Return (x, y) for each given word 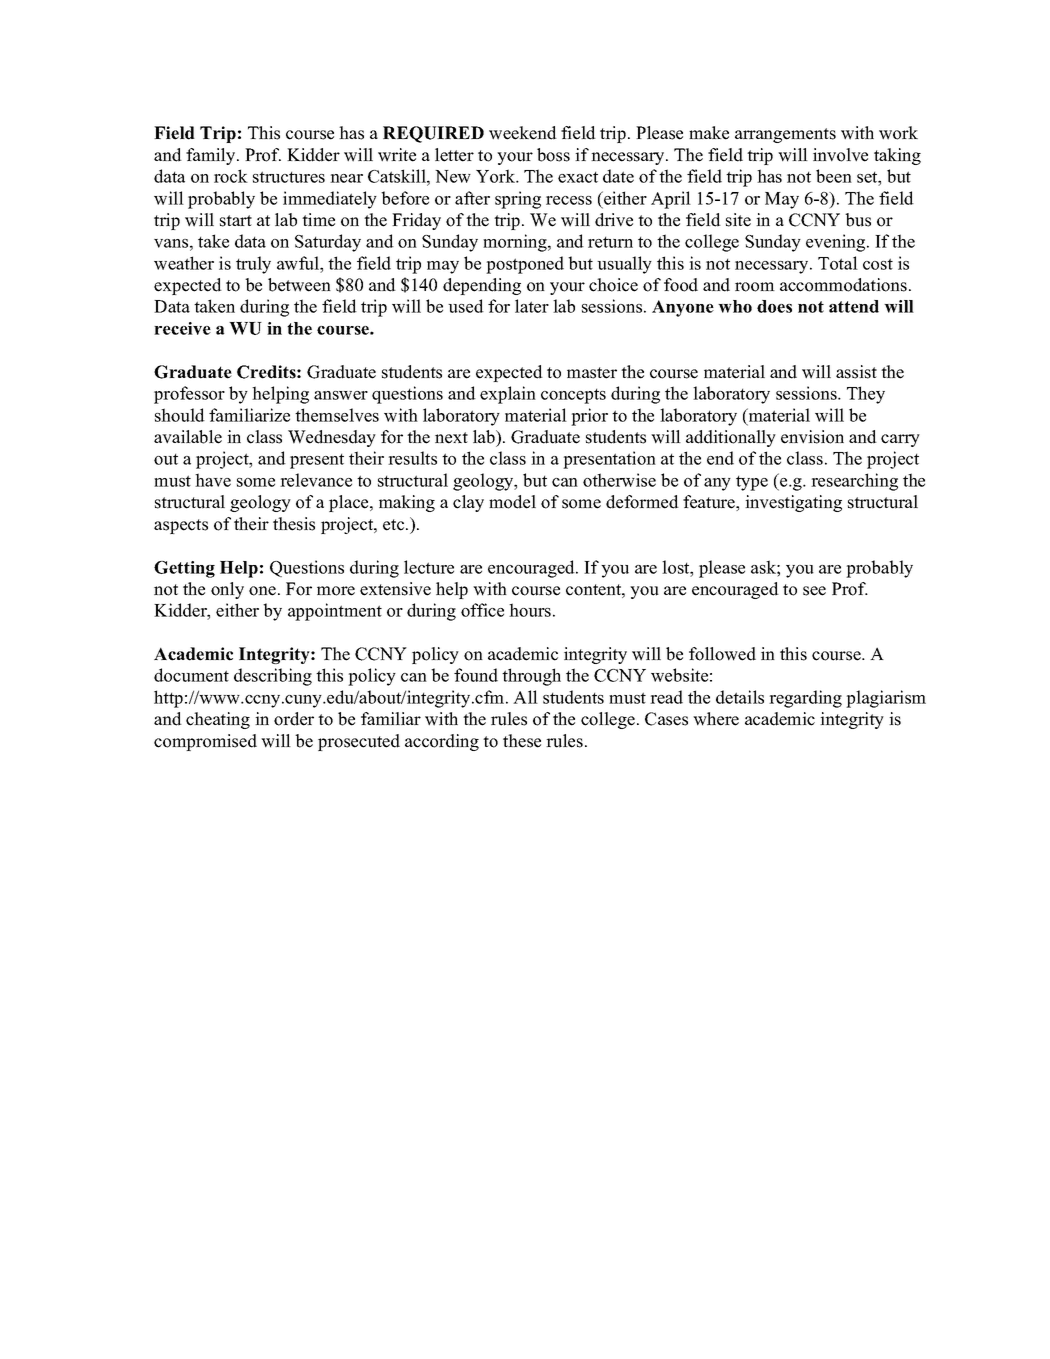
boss (553, 155)
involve (840, 155)
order (294, 719)
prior (589, 417)
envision (812, 437)
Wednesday (332, 438)
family (212, 156)
